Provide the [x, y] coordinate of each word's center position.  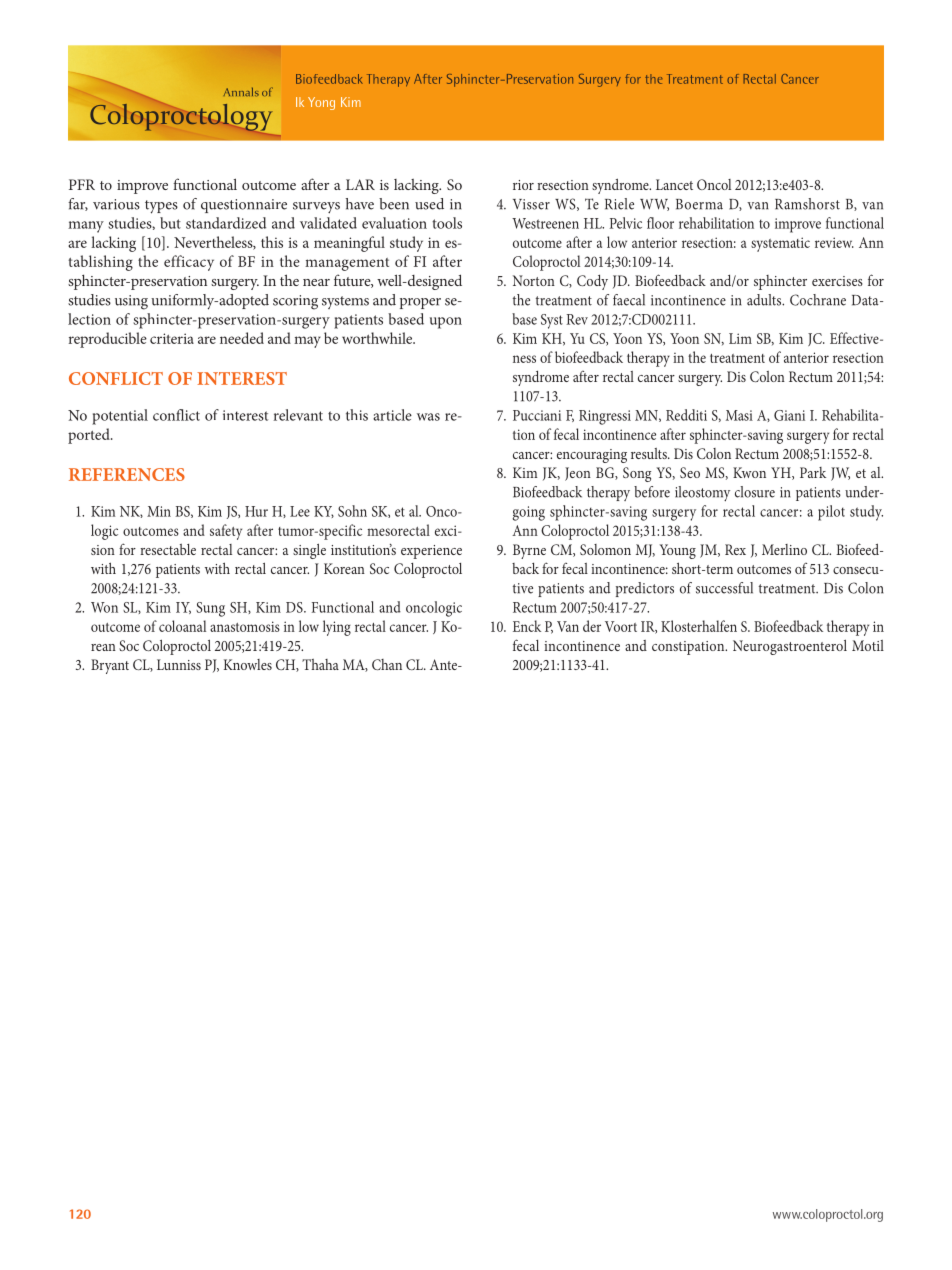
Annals [241, 91]
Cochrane [818, 300]
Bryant [110, 666]
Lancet [674, 184]
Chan [387, 664]
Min [159, 511]
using [131, 302]
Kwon [749, 472]
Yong [321, 103]
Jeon [578, 474]
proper [420, 303]
